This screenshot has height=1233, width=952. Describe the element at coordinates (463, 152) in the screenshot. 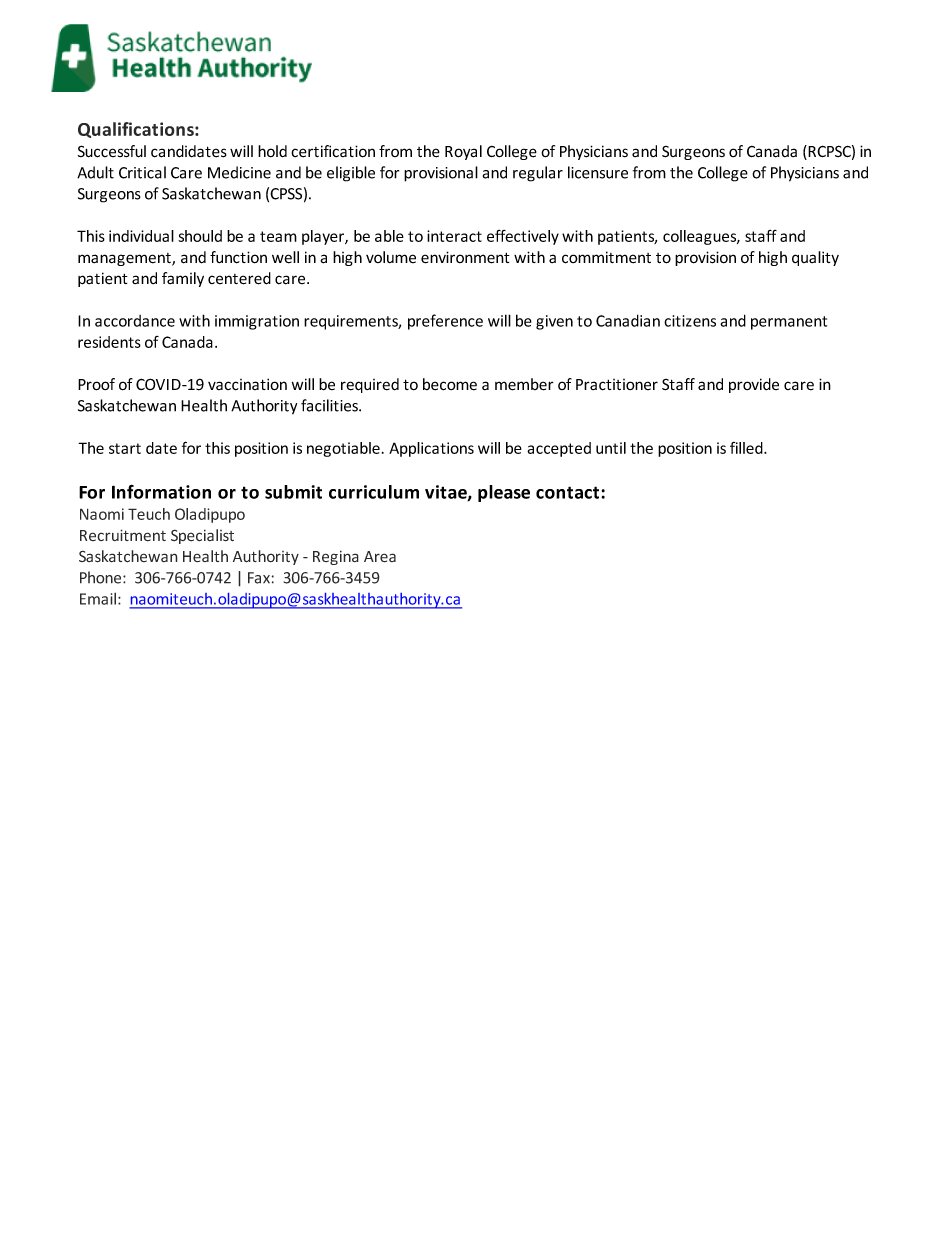

I see `Royal` at that location.
